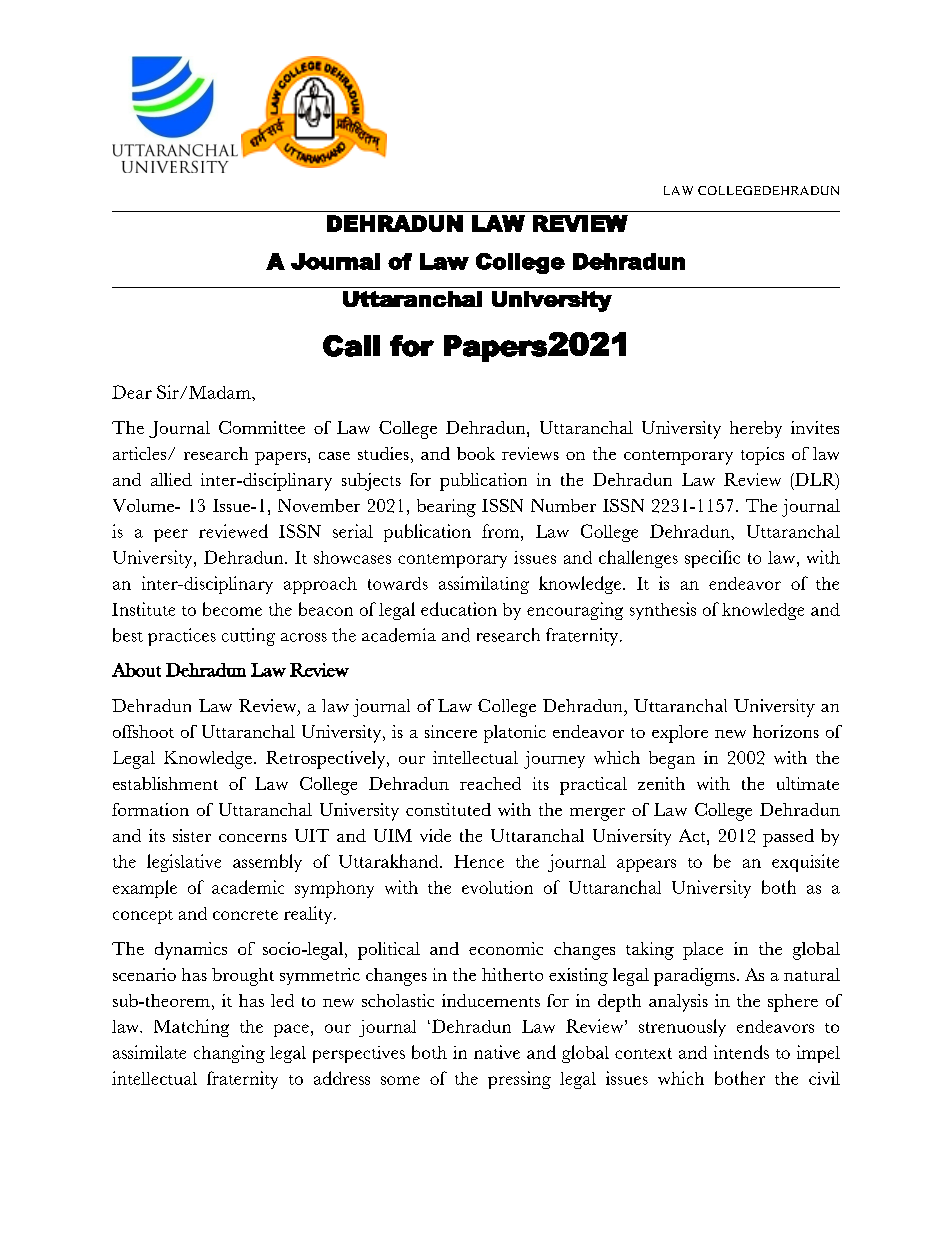 This document has width=952, height=1233. Describe the element at coordinates (805, 863) in the document. I see `exquisite` at that location.
